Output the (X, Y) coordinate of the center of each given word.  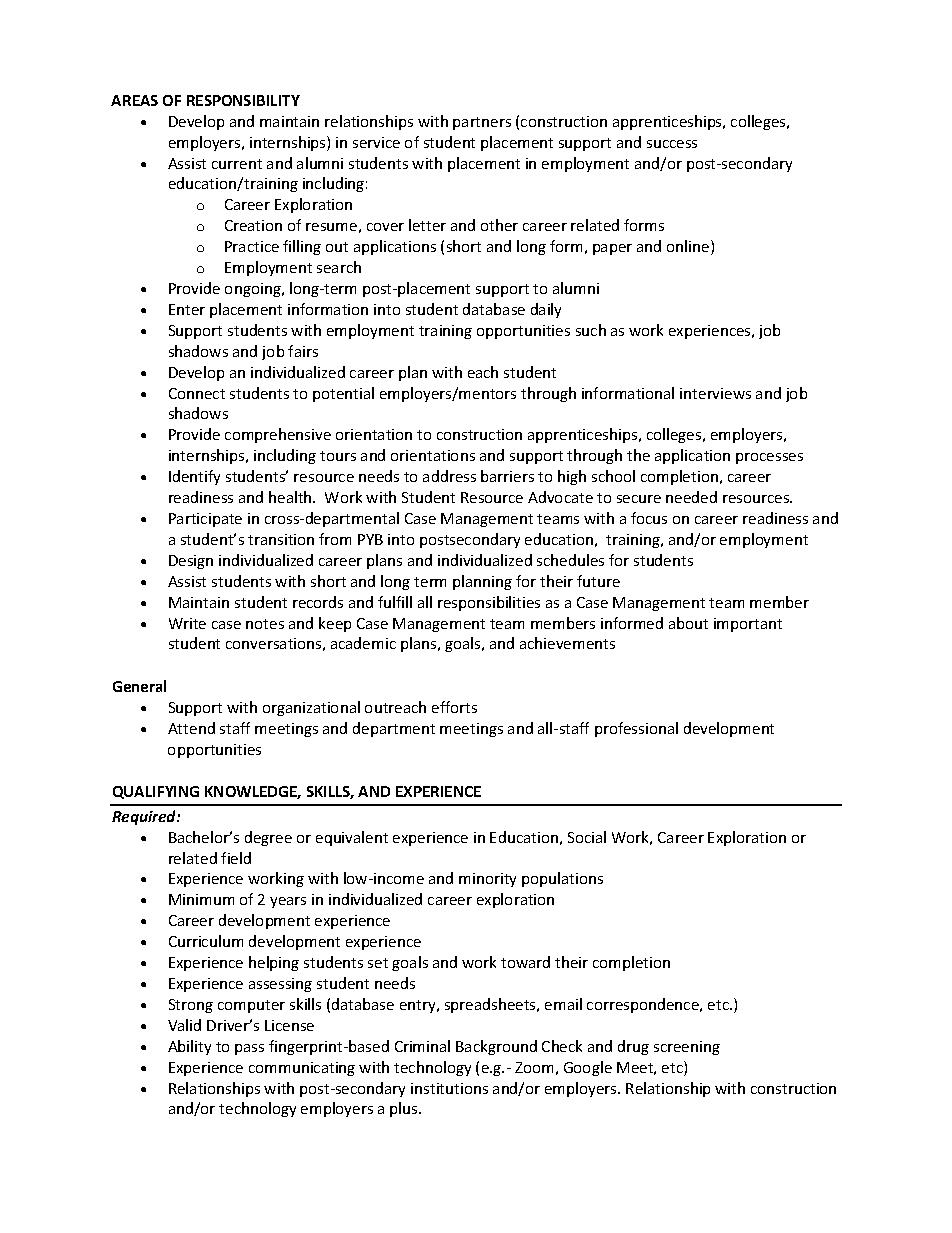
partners (482, 123)
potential (343, 394)
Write (187, 623)
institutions (449, 1088)
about (688, 623)
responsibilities (489, 603)
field (236, 858)
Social (587, 837)
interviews (715, 393)
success (672, 144)
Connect (197, 393)
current (237, 164)
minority (487, 880)
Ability (189, 1047)
